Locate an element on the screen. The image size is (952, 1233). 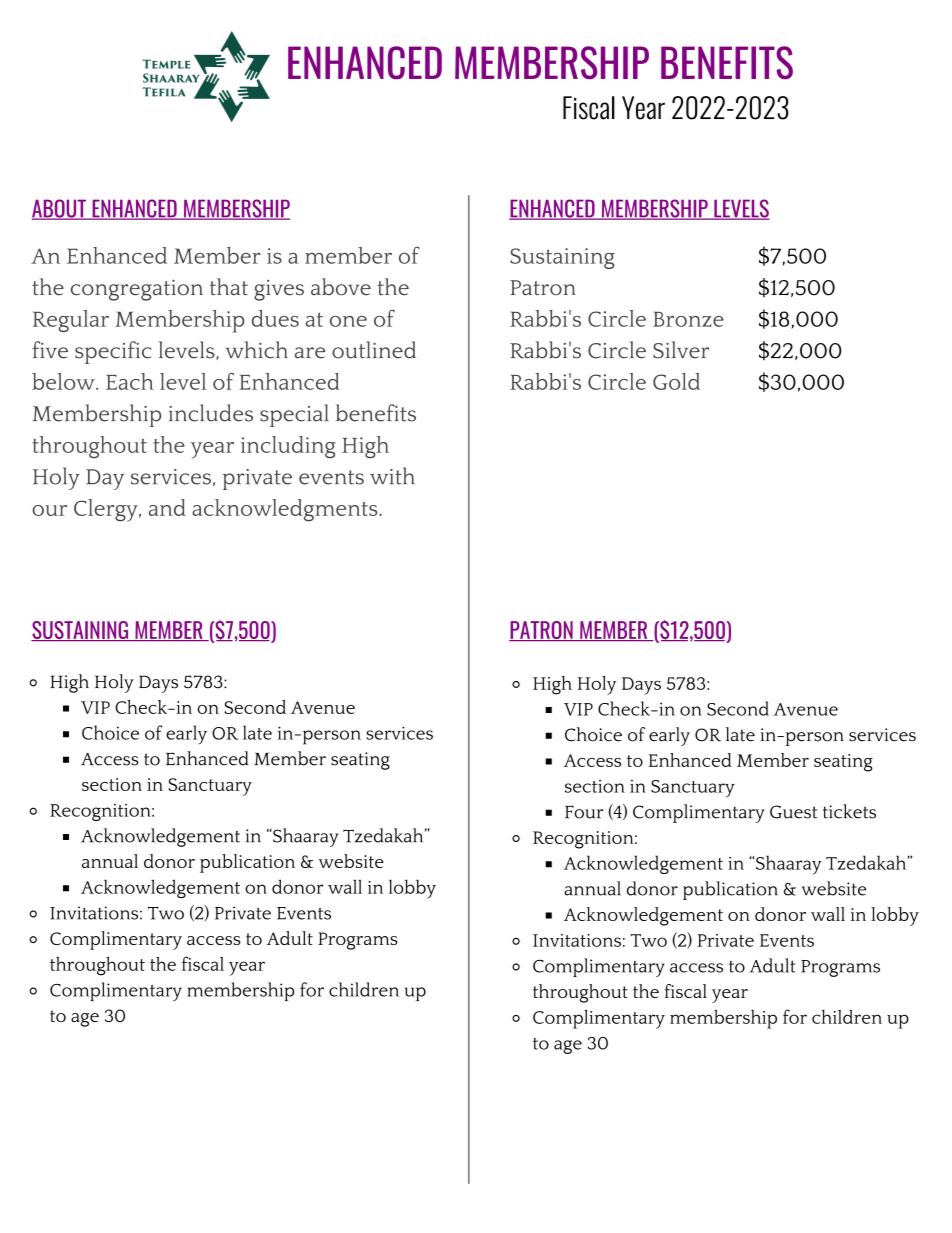
tickets is located at coordinates (849, 811).
